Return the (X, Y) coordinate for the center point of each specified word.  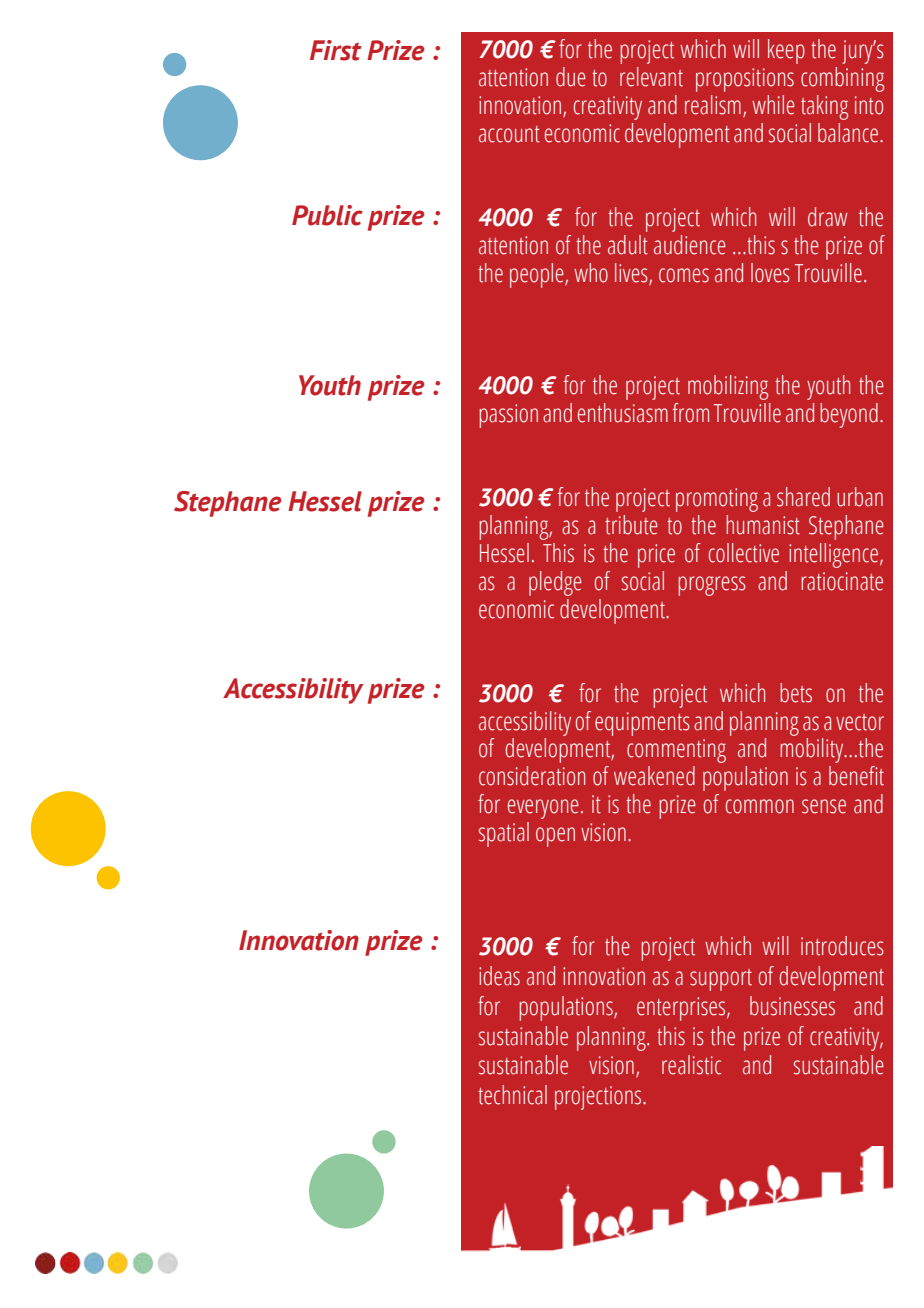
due (571, 77)
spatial (504, 834)
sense (824, 806)
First (336, 50)
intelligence (835, 555)
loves (770, 273)
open (555, 837)
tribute (631, 525)
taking (824, 107)
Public (327, 215)
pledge (555, 583)
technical (512, 1095)
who (591, 273)
